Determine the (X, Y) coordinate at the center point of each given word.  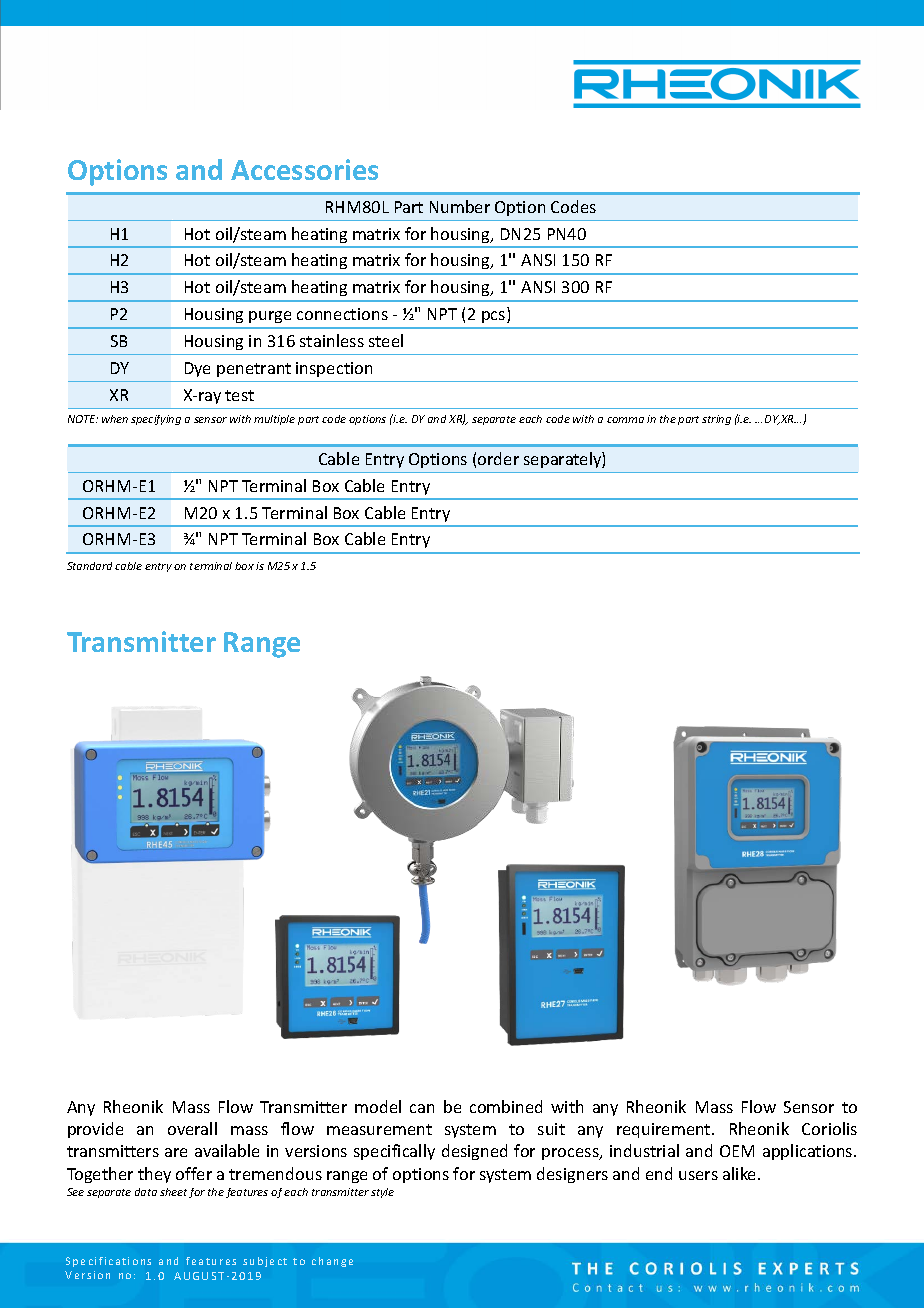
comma (625, 420)
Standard (89, 566)
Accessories (304, 169)
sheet (173, 1192)
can (422, 1108)
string (716, 420)
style (382, 1193)
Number (460, 206)
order (498, 458)
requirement (665, 1130)
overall (192, 1128)
